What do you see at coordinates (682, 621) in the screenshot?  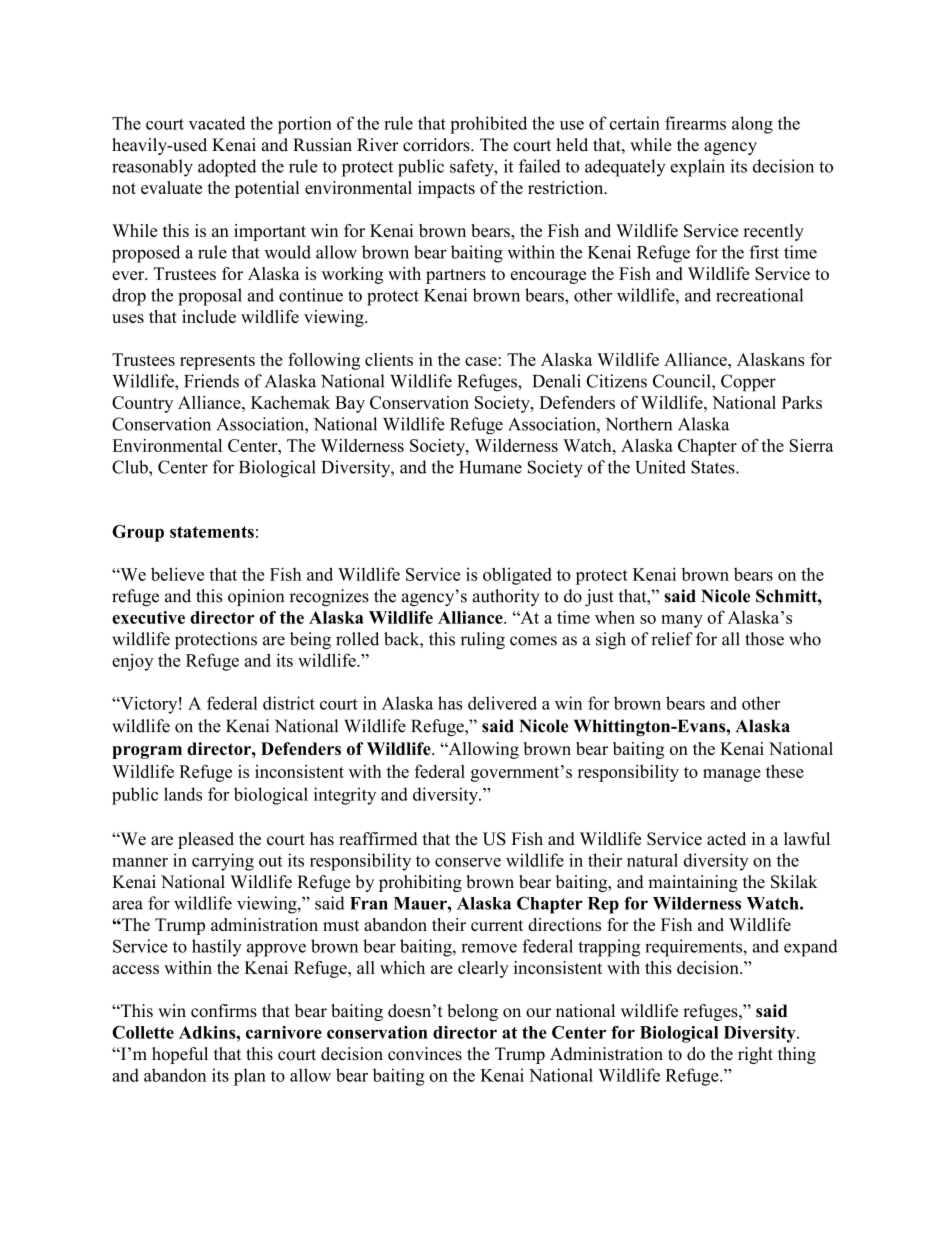 I see `many` at bounding box center [682, 621].
